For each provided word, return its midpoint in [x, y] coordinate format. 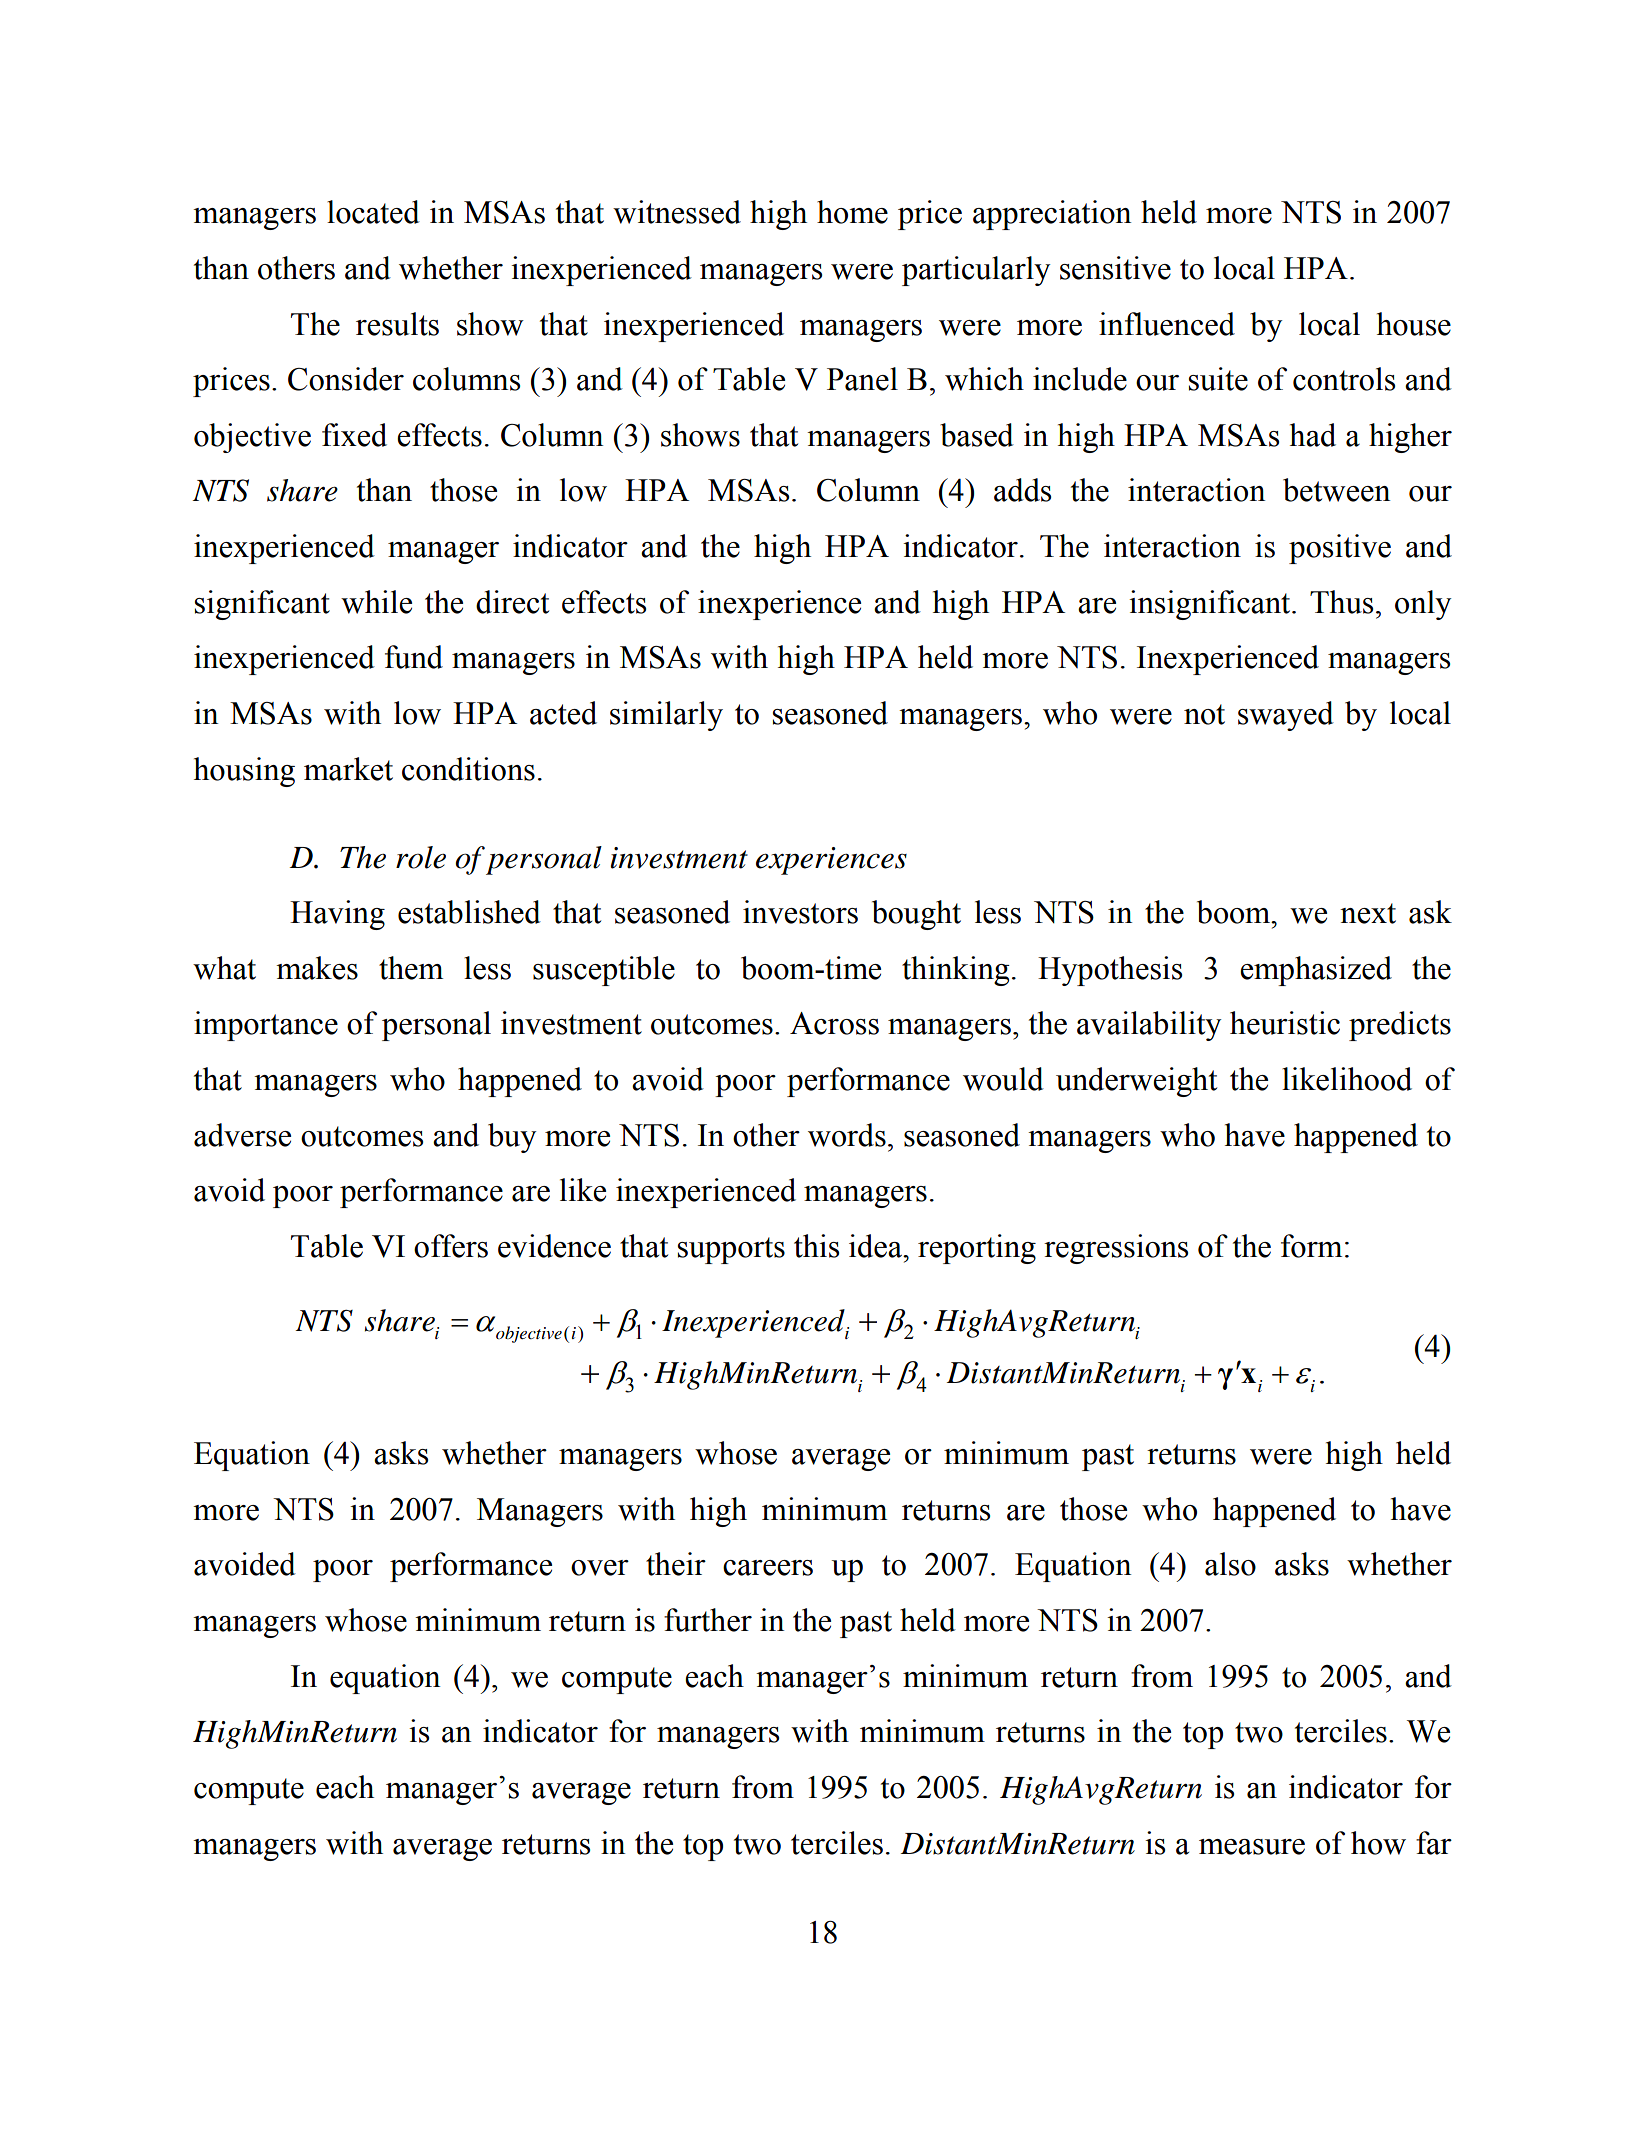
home [852, 212]
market [348, 769]
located [373, 212]
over [600, 1568]
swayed [1286, 716]
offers [451, 1246]
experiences [831, 861]
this [816, 1246]
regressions [1116, 1249]
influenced [1167, 324]
